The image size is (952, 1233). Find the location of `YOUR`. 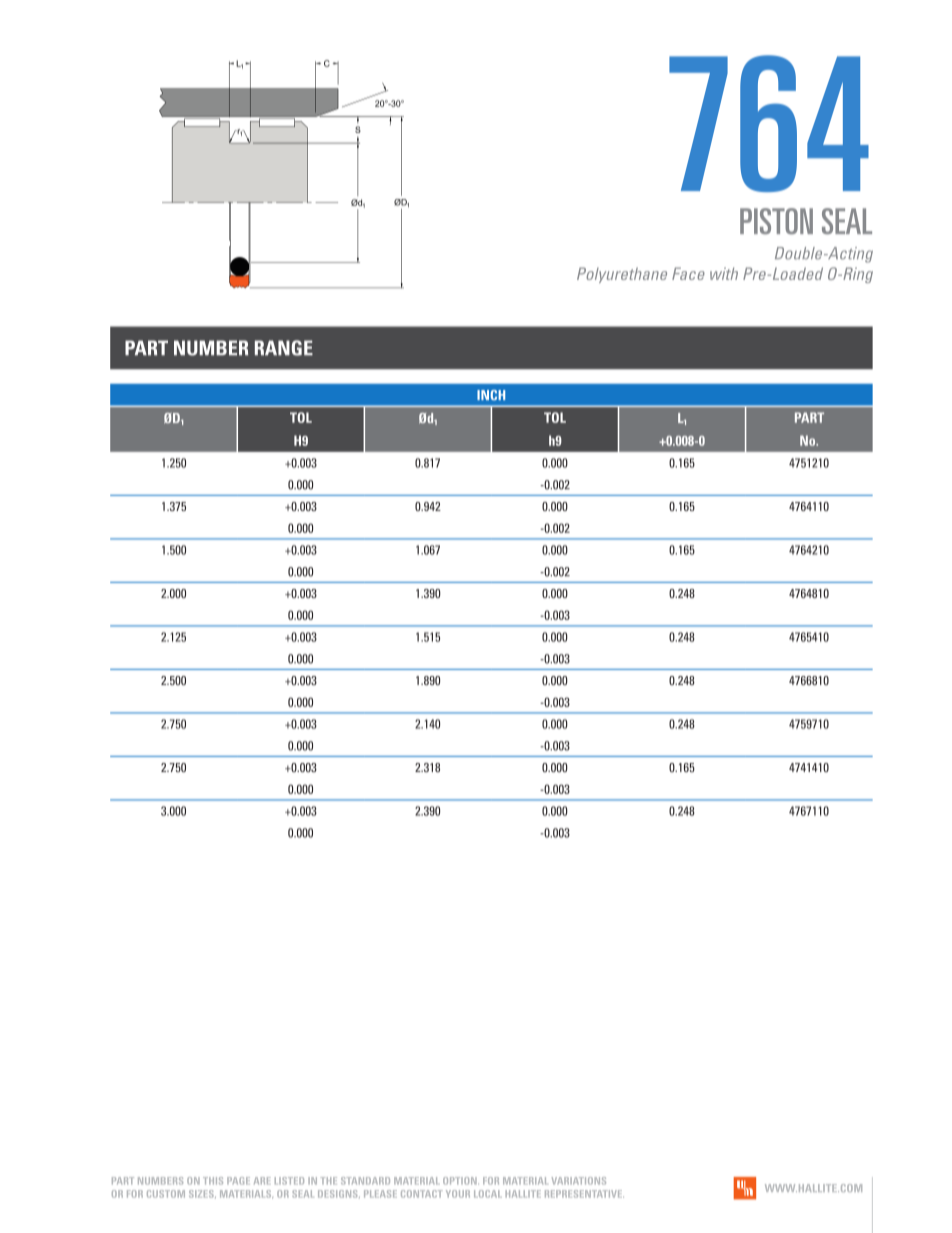

YOUR is located at coordinates (458, 1194).
